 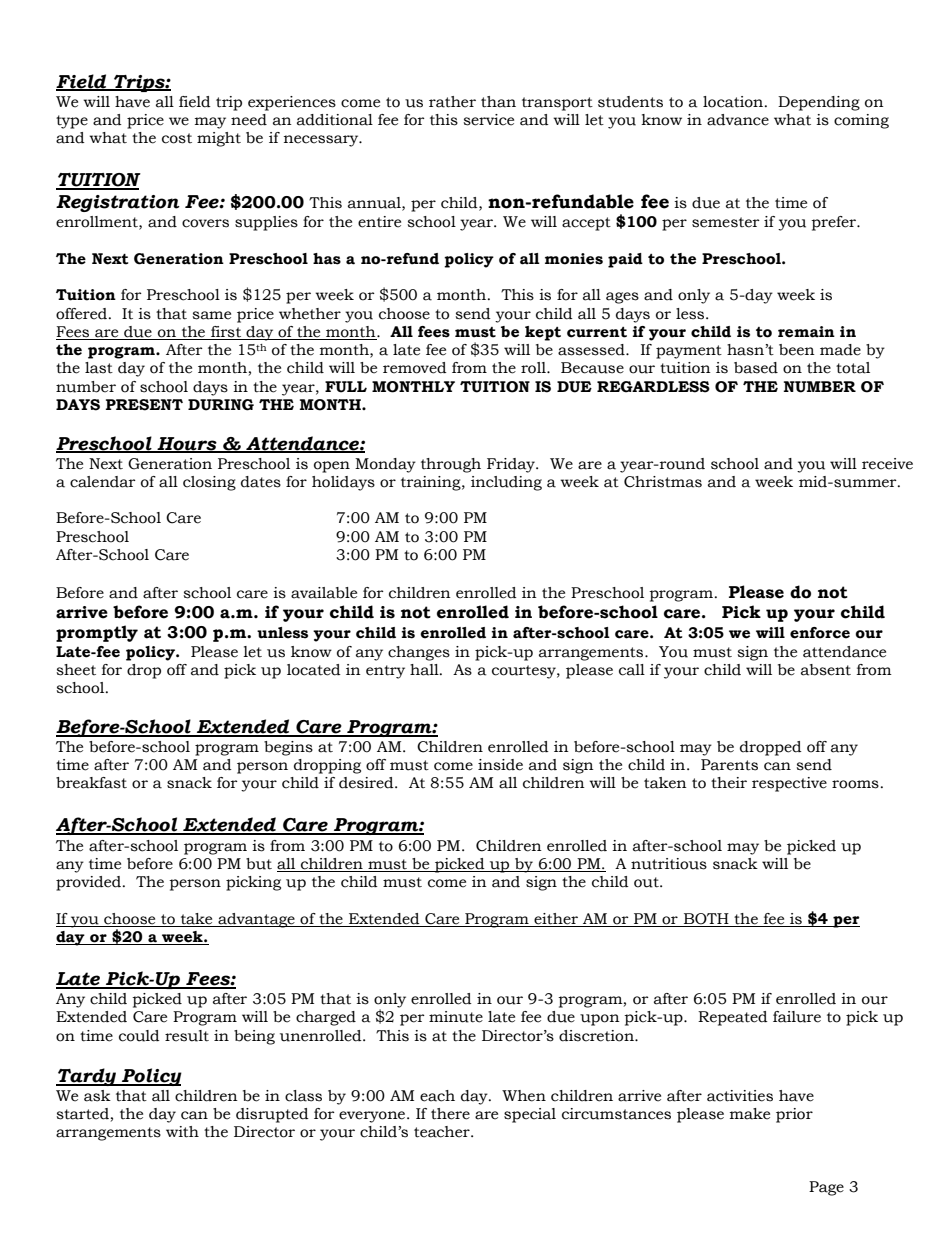 I want to click on service, so click(x=488, y=120).
